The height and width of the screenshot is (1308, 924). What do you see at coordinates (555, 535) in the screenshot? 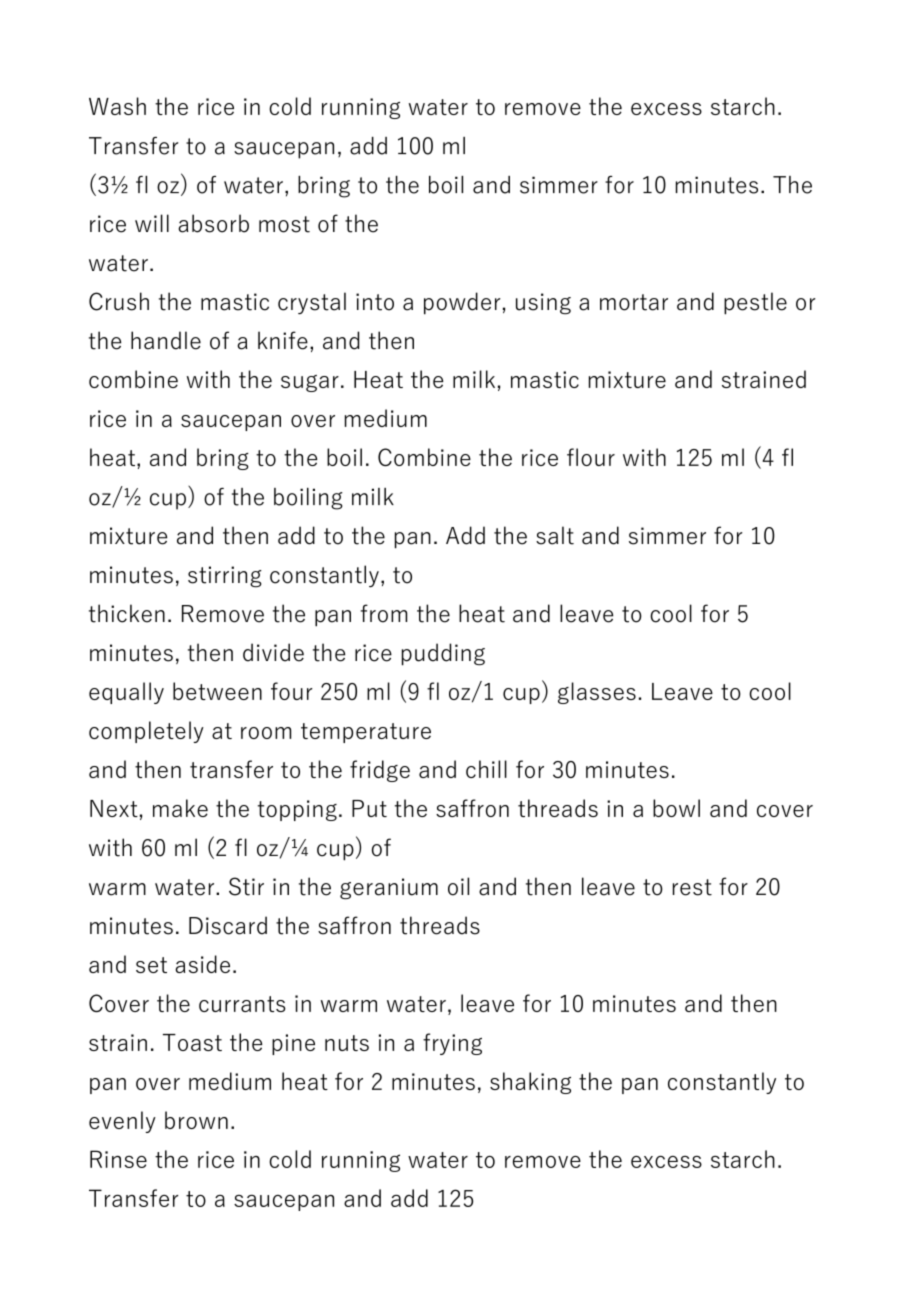
I see `salt` at bounding box center [555, 535].
